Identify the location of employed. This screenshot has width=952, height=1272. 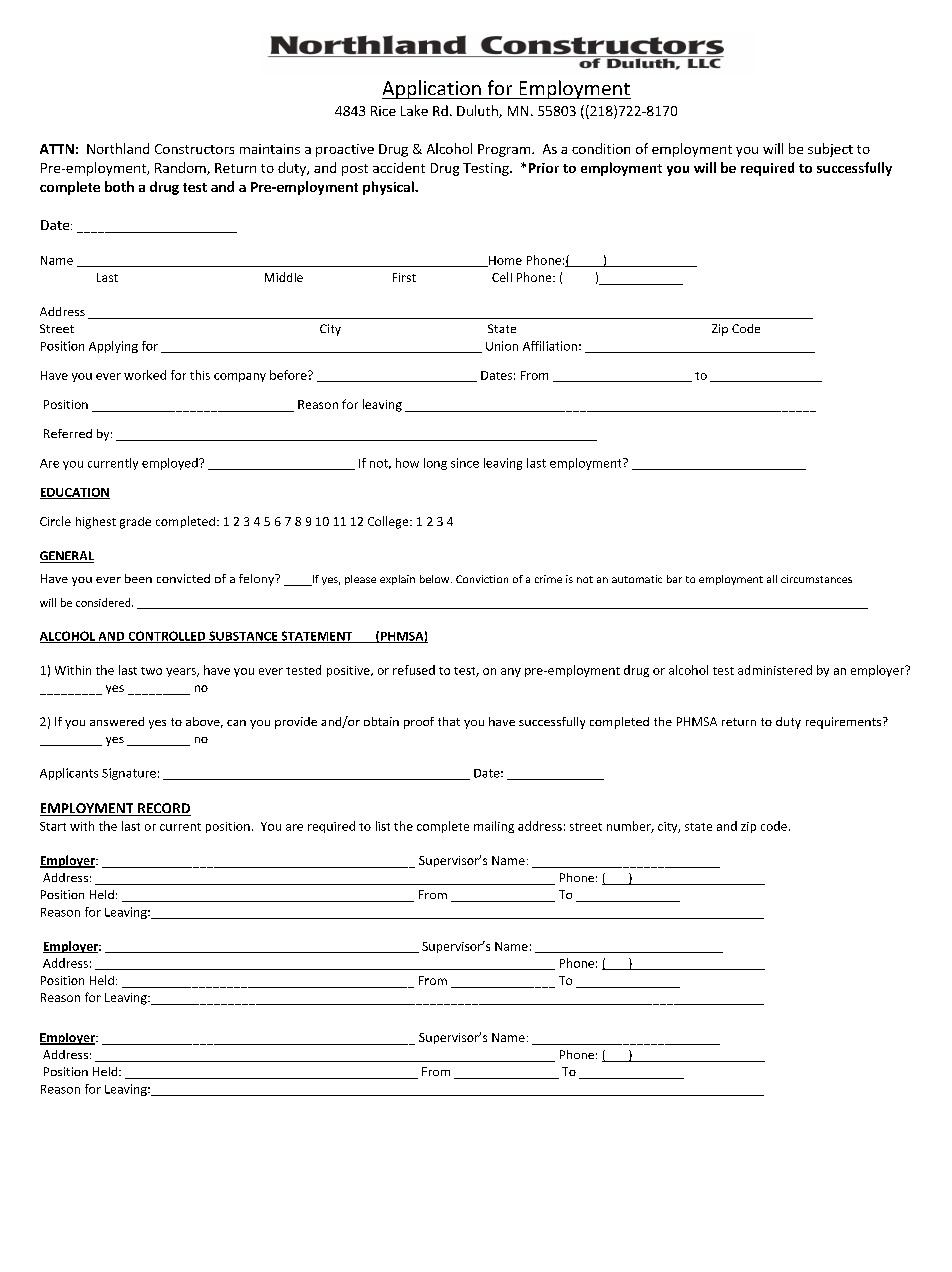
(171, 464).
